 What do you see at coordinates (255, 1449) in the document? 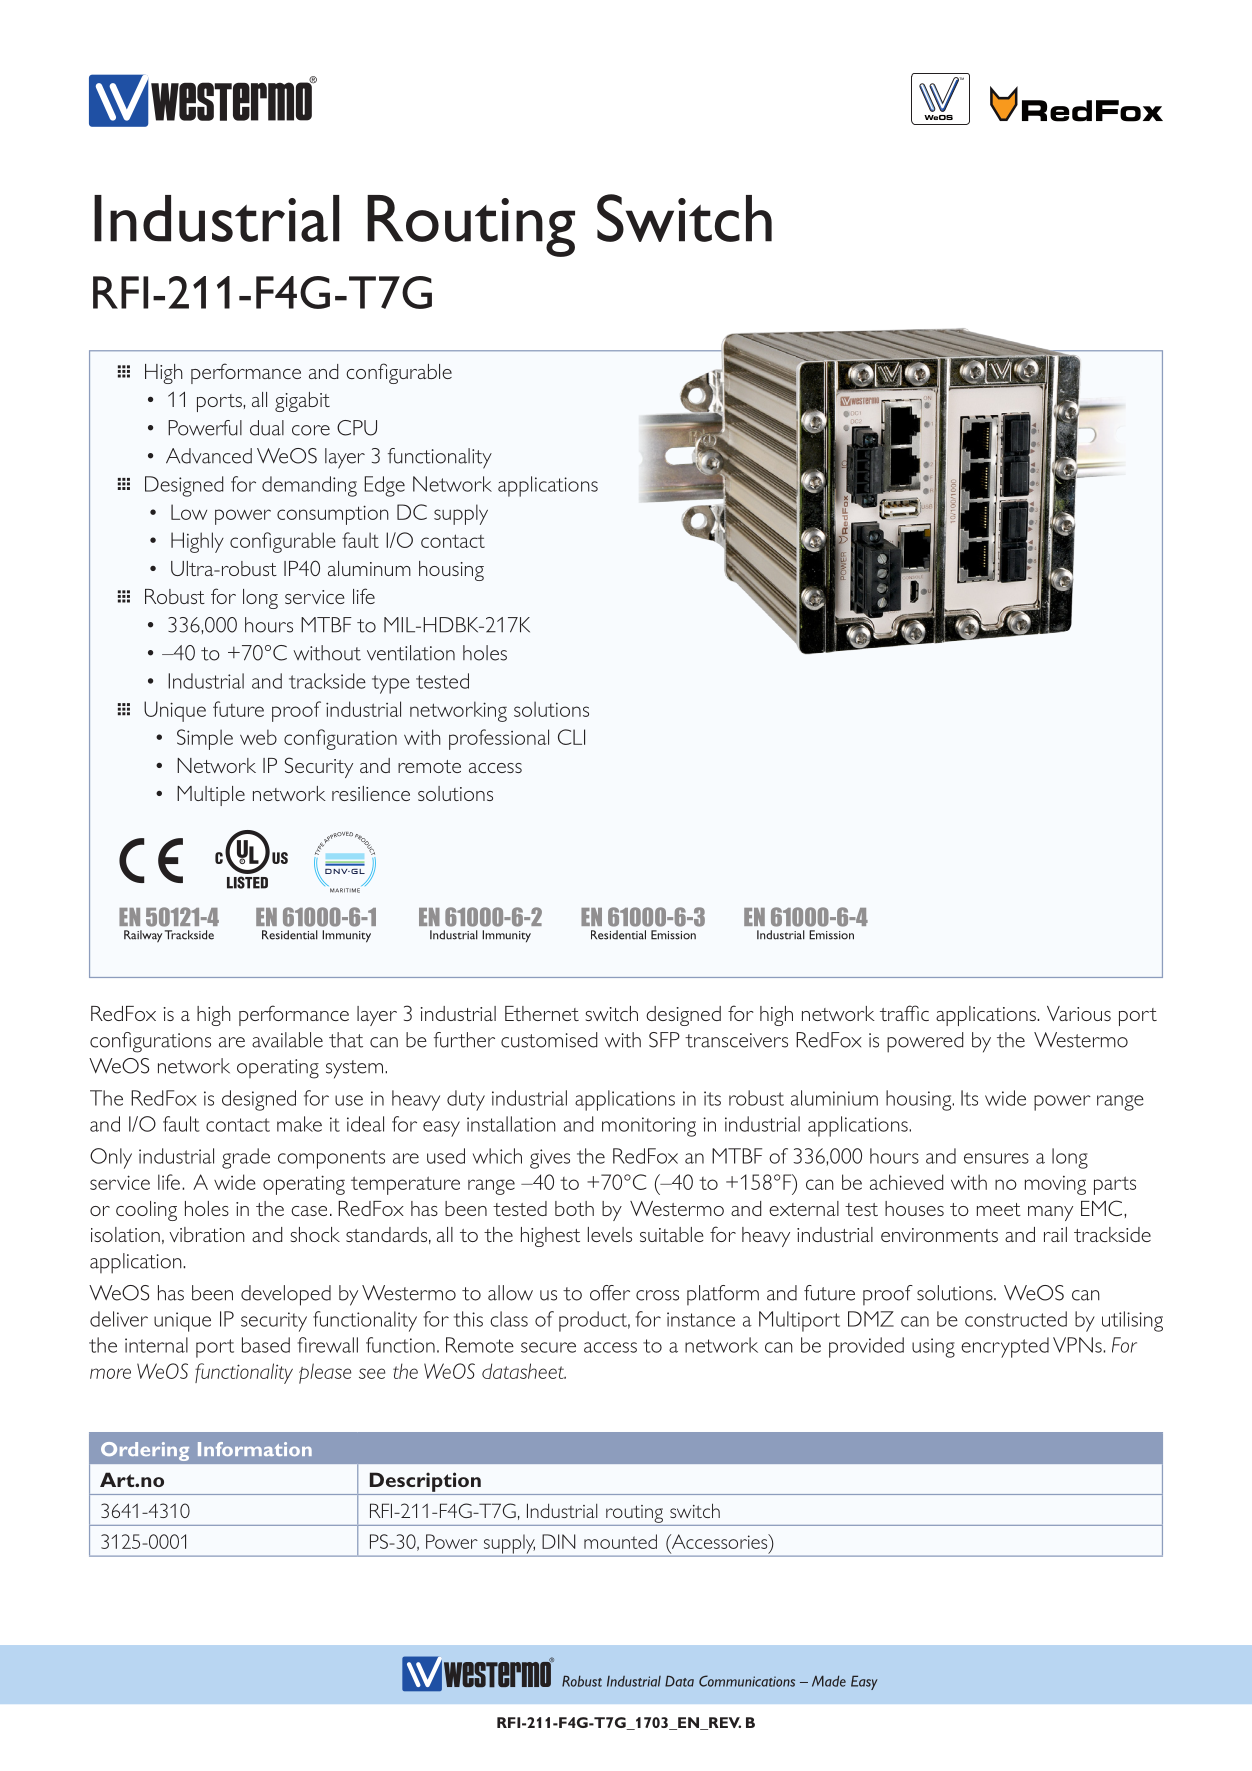
I see `Information` at bounding box center [255, 1449].
